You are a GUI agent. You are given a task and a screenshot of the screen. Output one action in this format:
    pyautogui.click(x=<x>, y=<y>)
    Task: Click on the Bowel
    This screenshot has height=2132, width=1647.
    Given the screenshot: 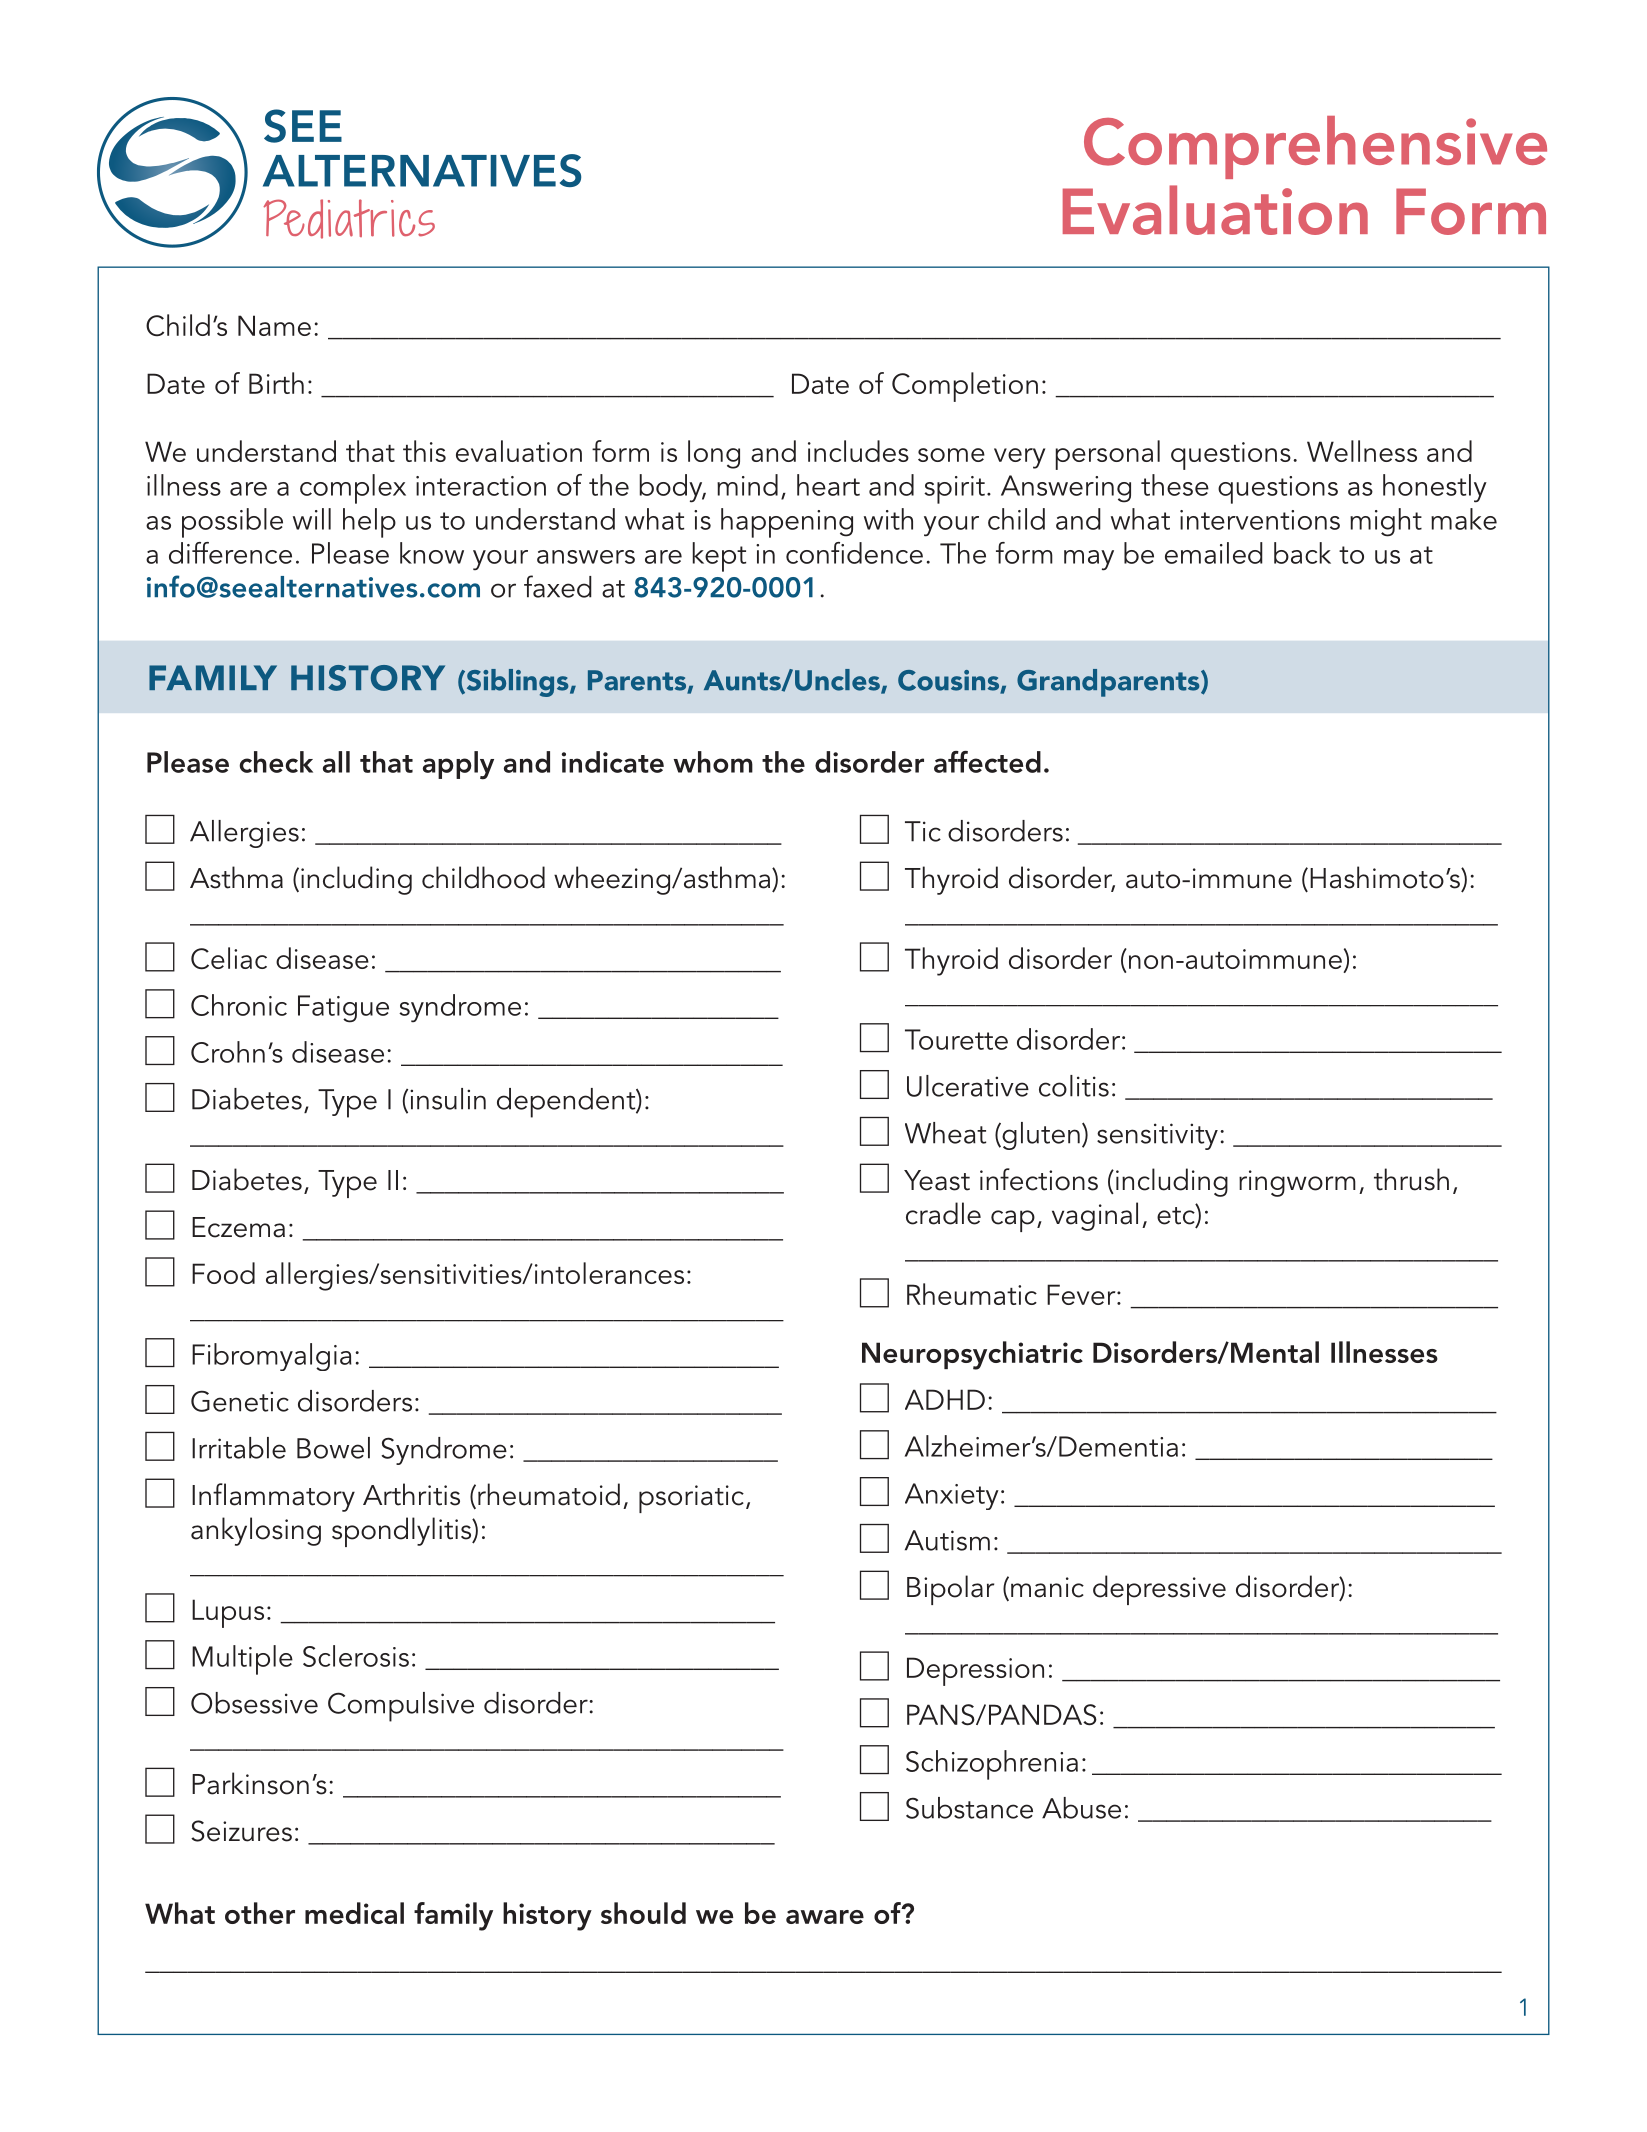 What is the action you would take?
    pyautogui.click(x=333, y=1448)
